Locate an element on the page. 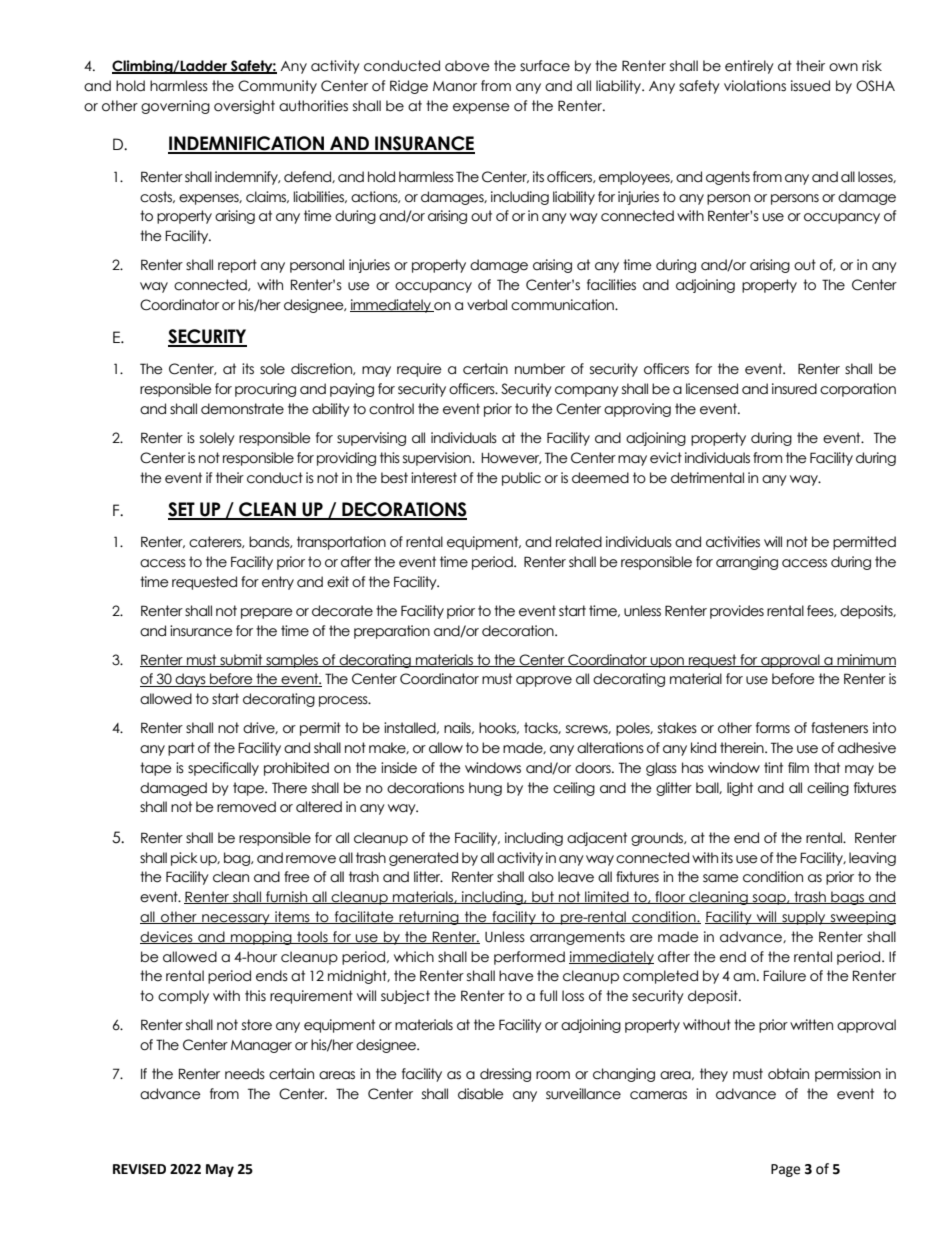 This page has height=1233, width=952. number is located at coordinates (540, 369).
